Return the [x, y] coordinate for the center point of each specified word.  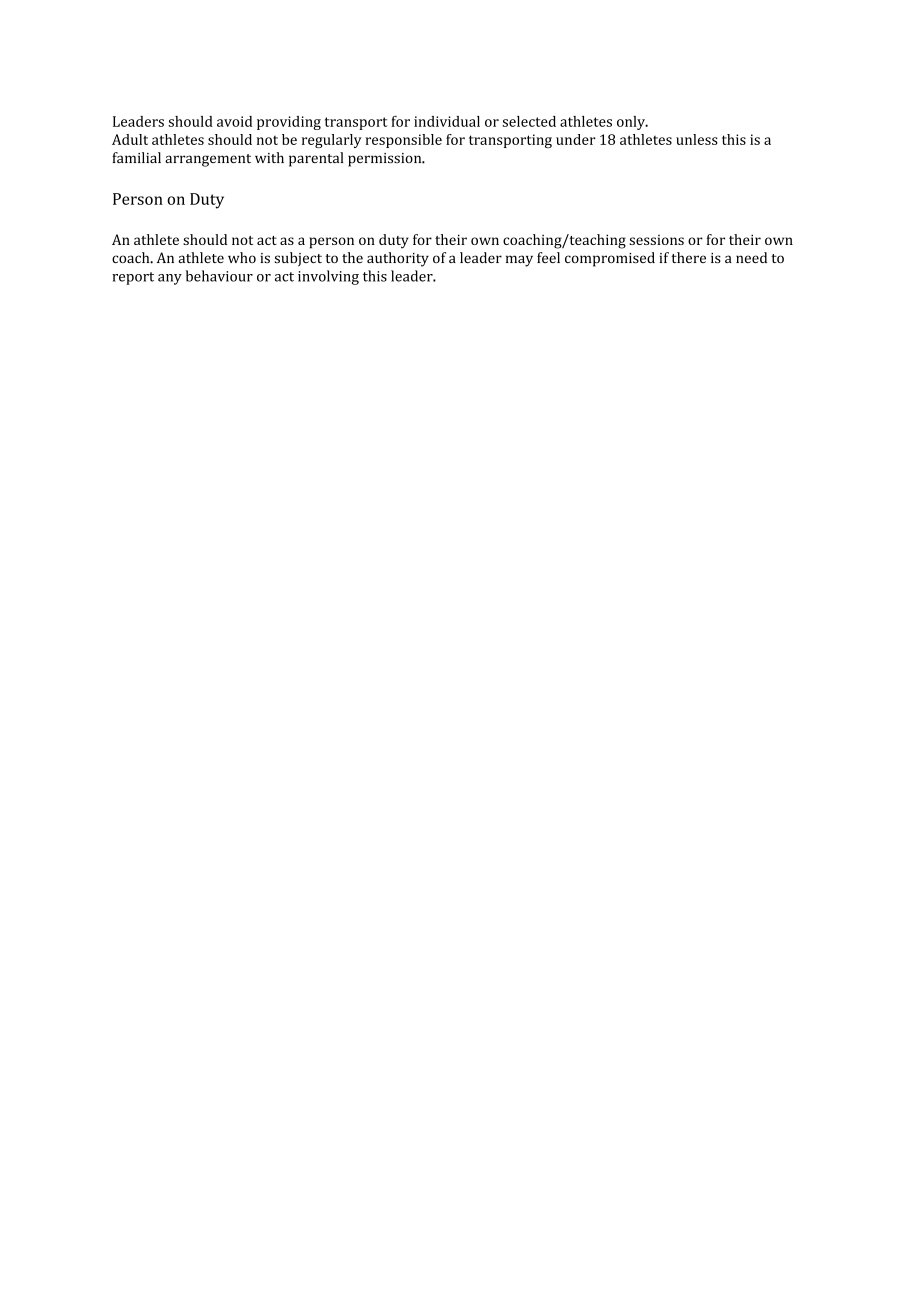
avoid [234, 121]
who [242, 257]
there [688, 257]
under [576, 139]
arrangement [208, 160]
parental [316, 159]
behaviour [219, 276]
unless [697, 139]
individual [447, 121]
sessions [656, 240]
